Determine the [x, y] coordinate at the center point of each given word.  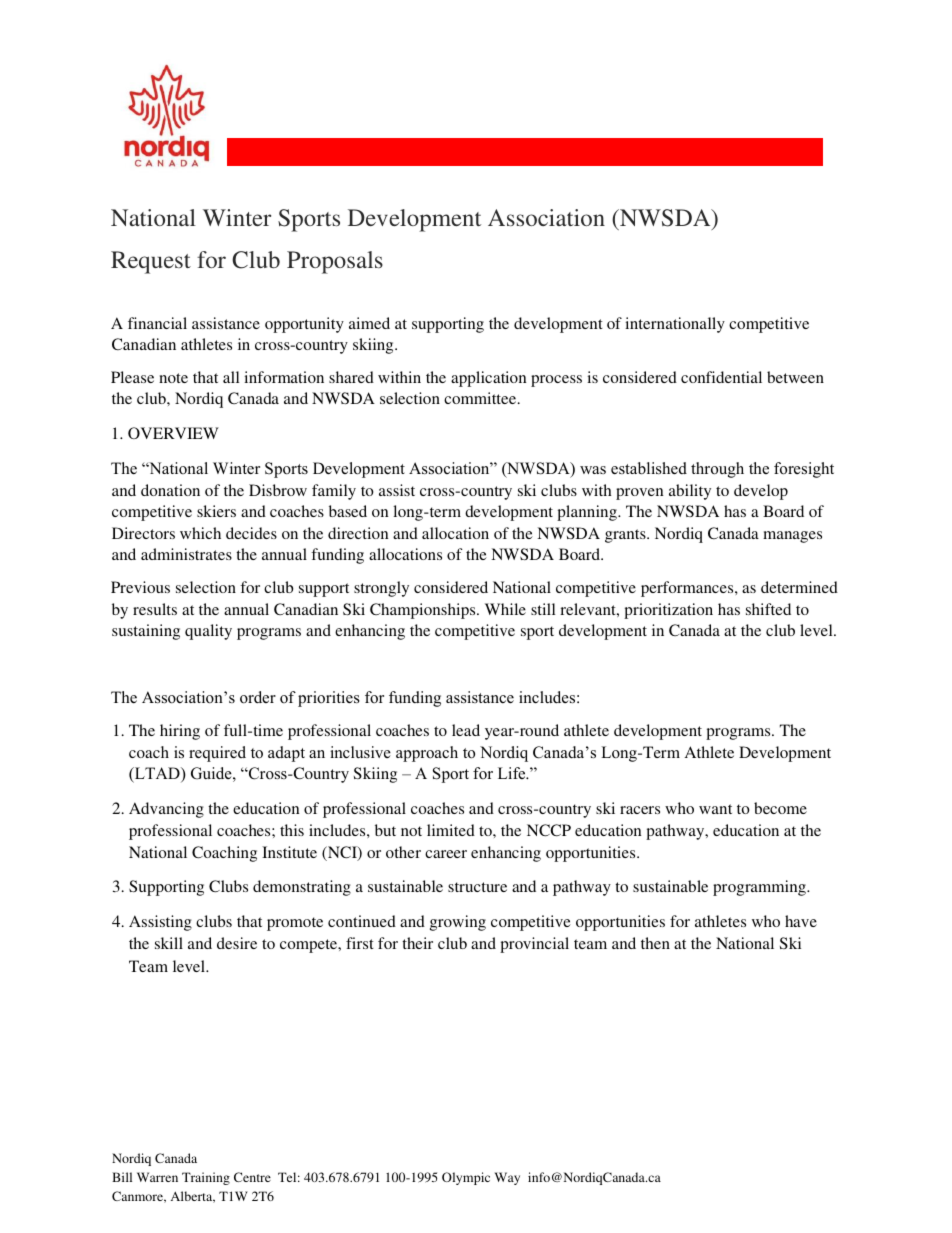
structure [477, 887]
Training [206, 1178]
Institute [289, 852]
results [155, 609]
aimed [369, 323]
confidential [721, 377]
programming [760, 888]
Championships [424, 611]
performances [688, 589]
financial [157, 323]
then [655, 943]
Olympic [466, 1178]
